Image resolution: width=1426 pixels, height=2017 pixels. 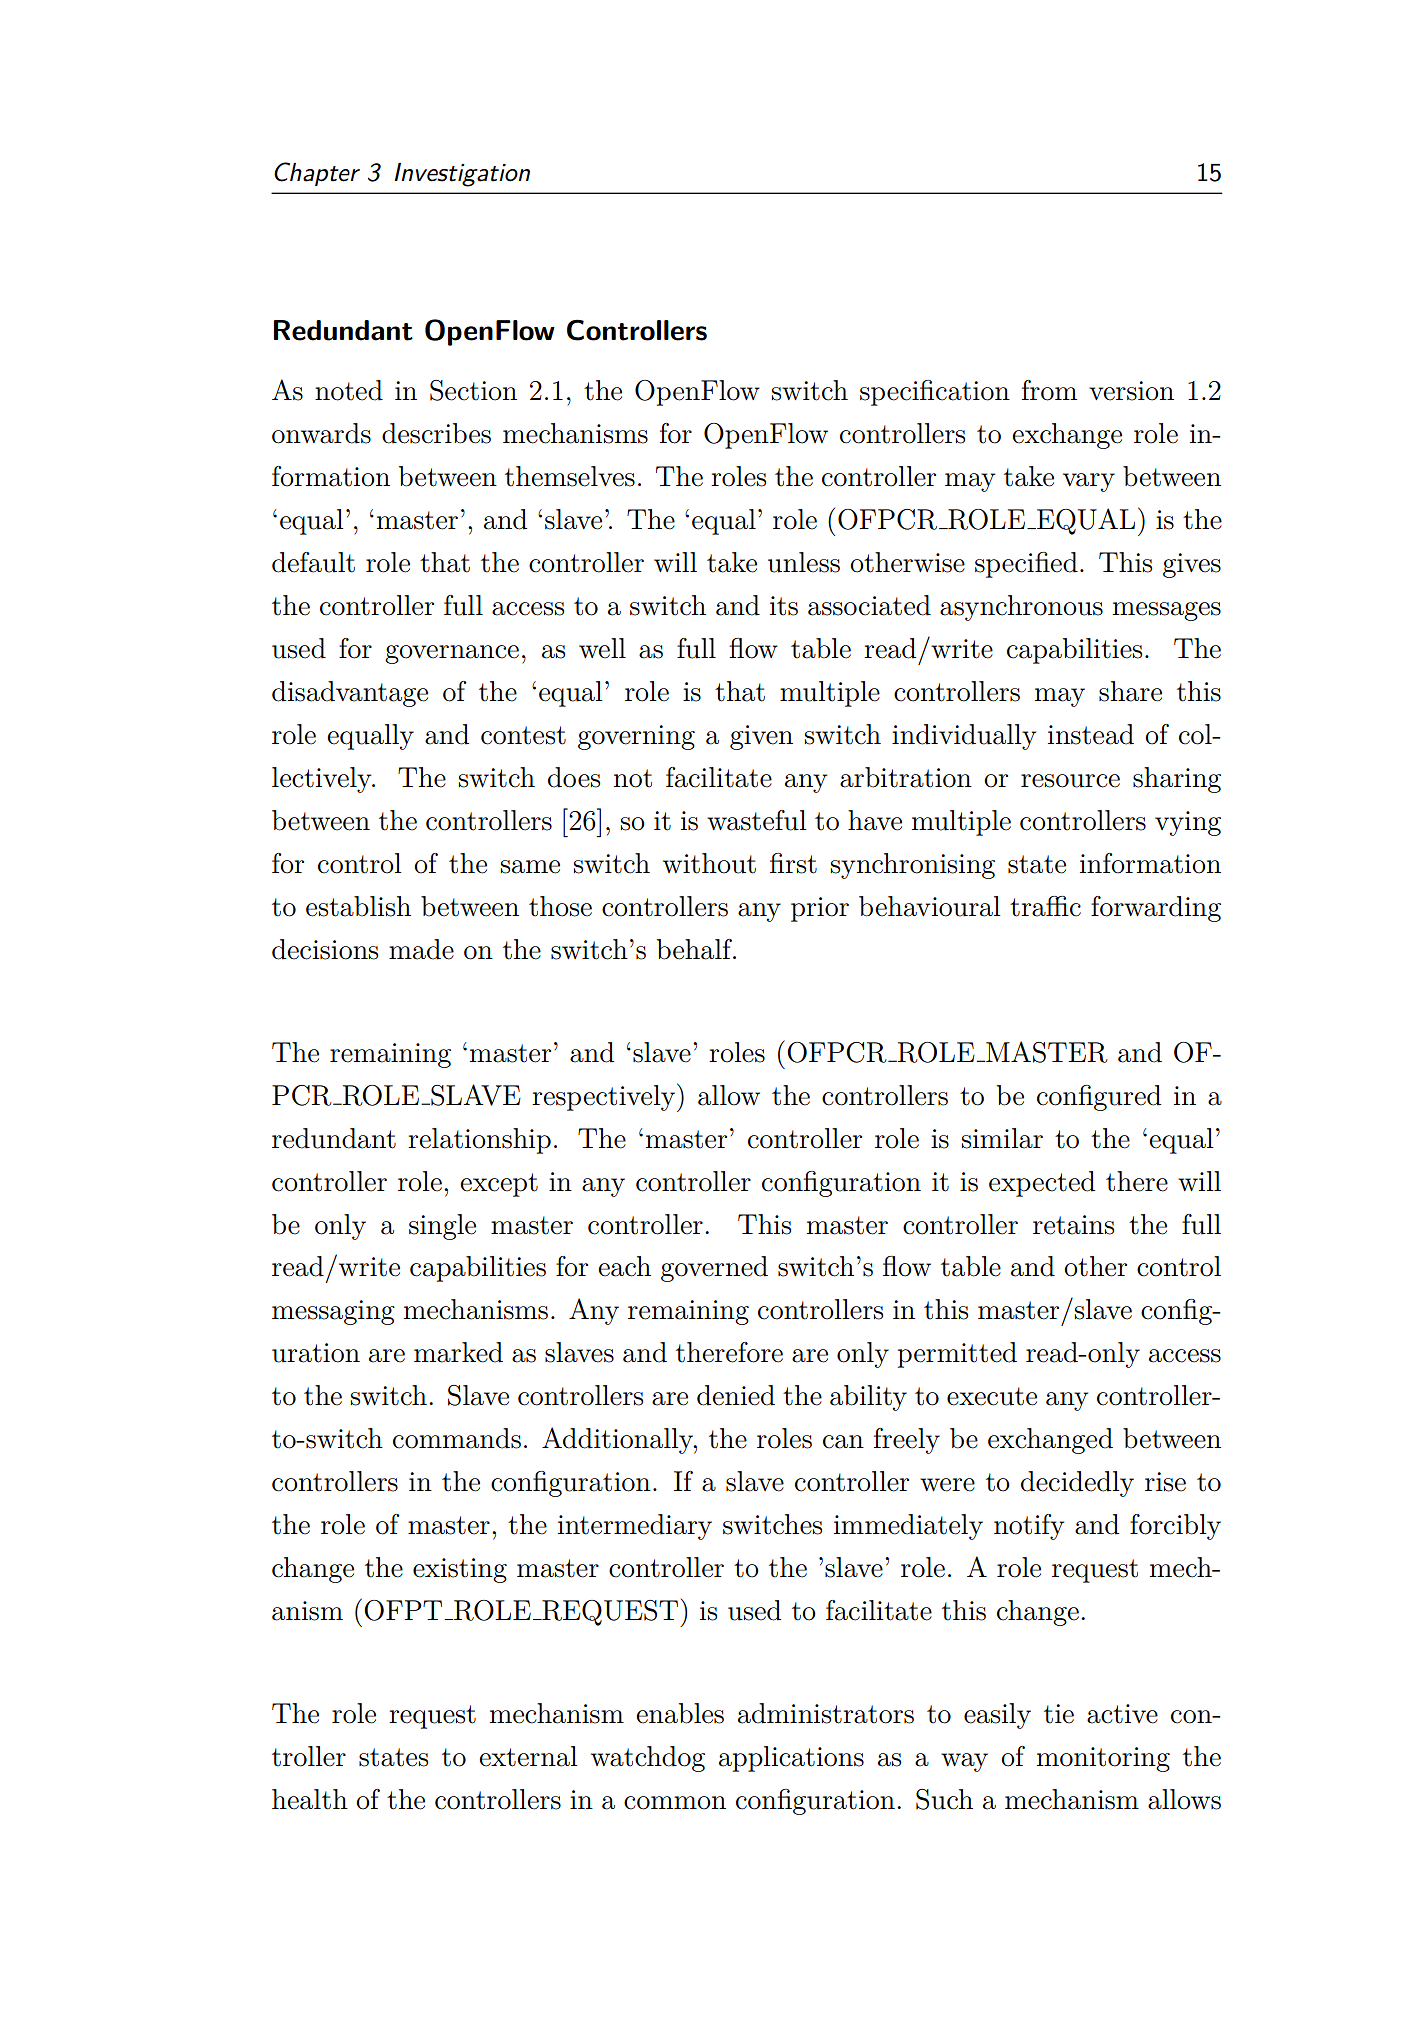 I want to click on execute, so click(x=992, y=1396).
